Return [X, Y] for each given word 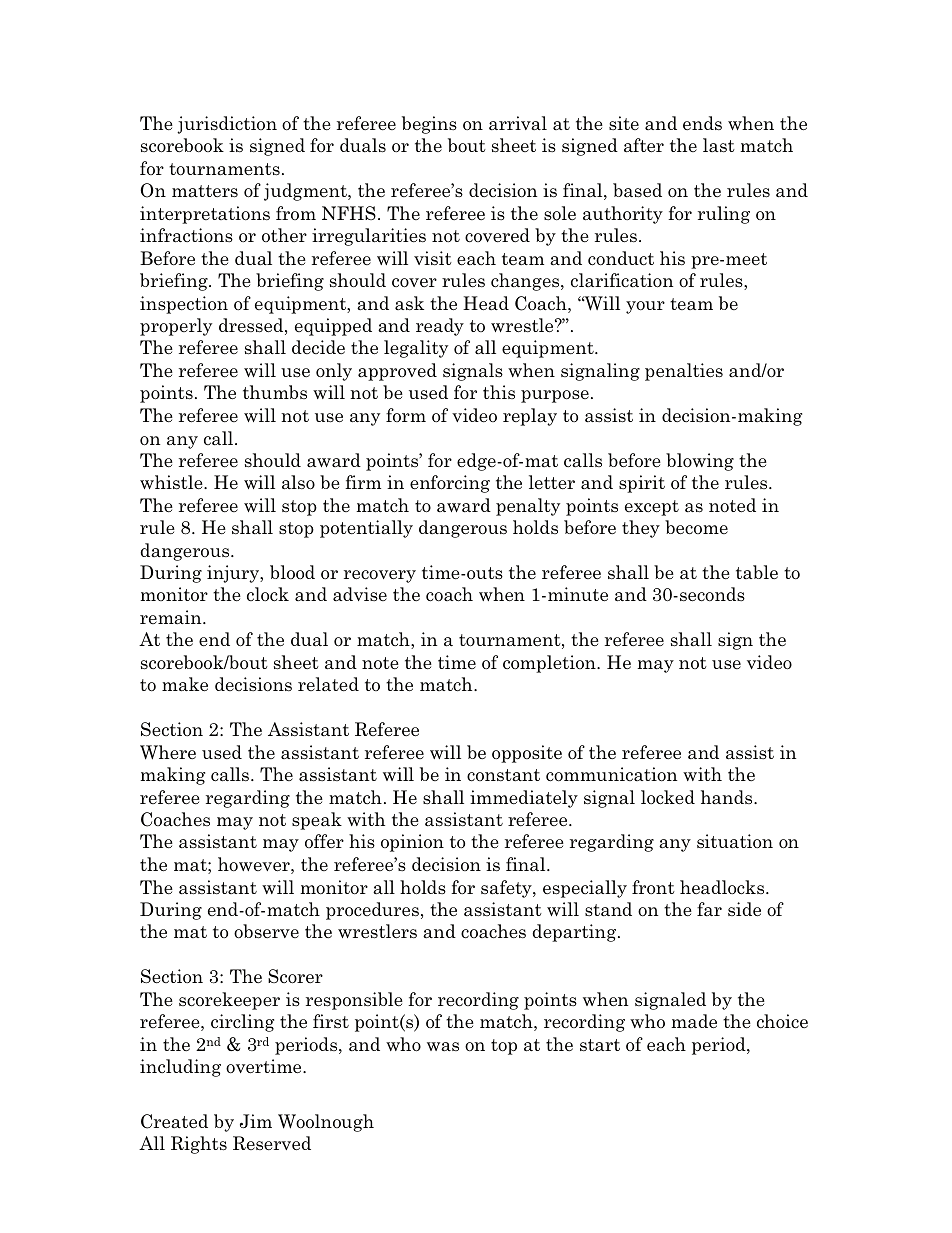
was [443, 1046]
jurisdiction [227, 125]
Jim [256, 1121]
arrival [518, 123]
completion [550, 664]
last [719, 145]
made [694, 1021]
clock [268, 594]
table [757, 572]
